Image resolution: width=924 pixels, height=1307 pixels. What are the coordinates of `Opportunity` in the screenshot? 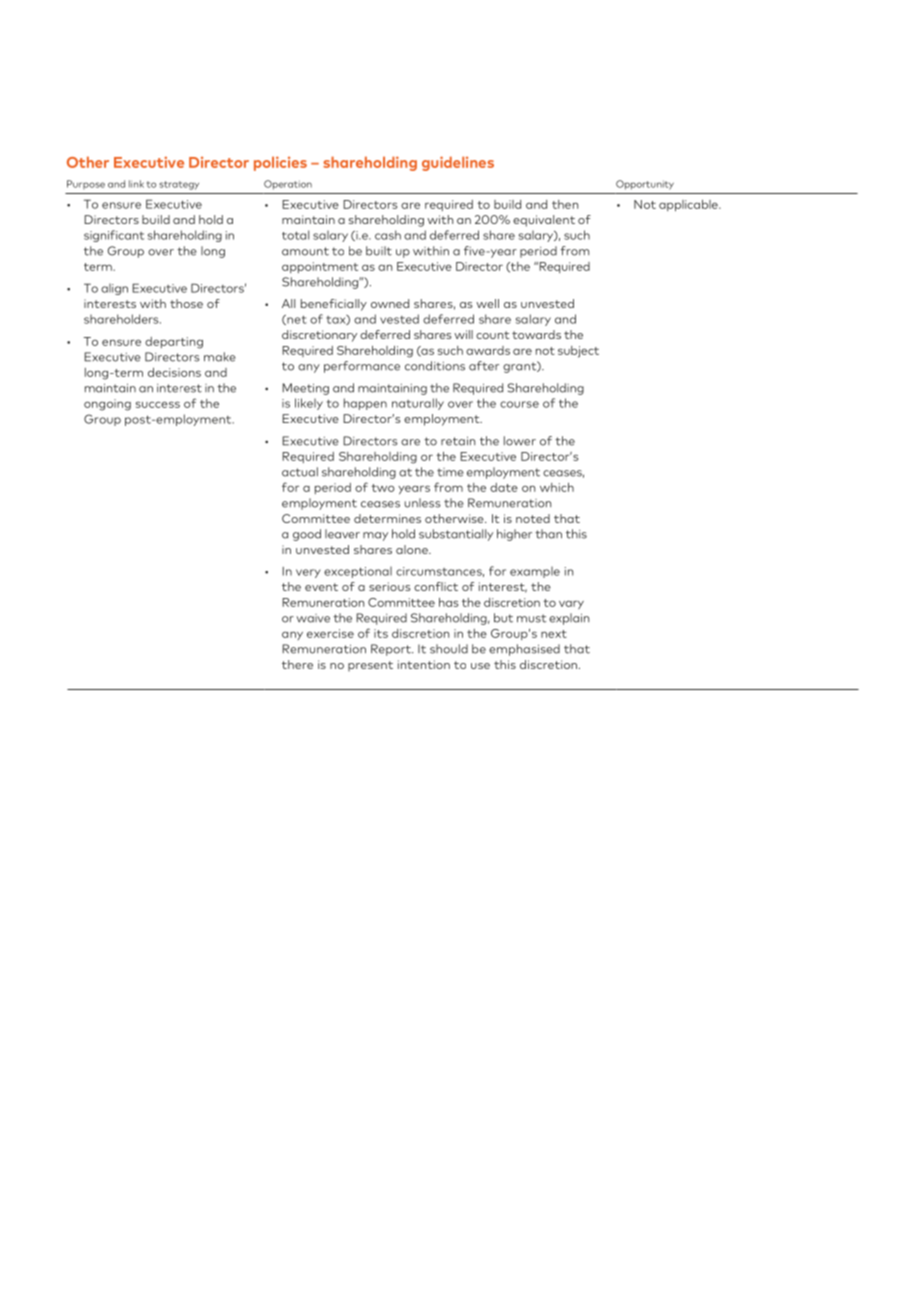 It's located at (645, 185).
